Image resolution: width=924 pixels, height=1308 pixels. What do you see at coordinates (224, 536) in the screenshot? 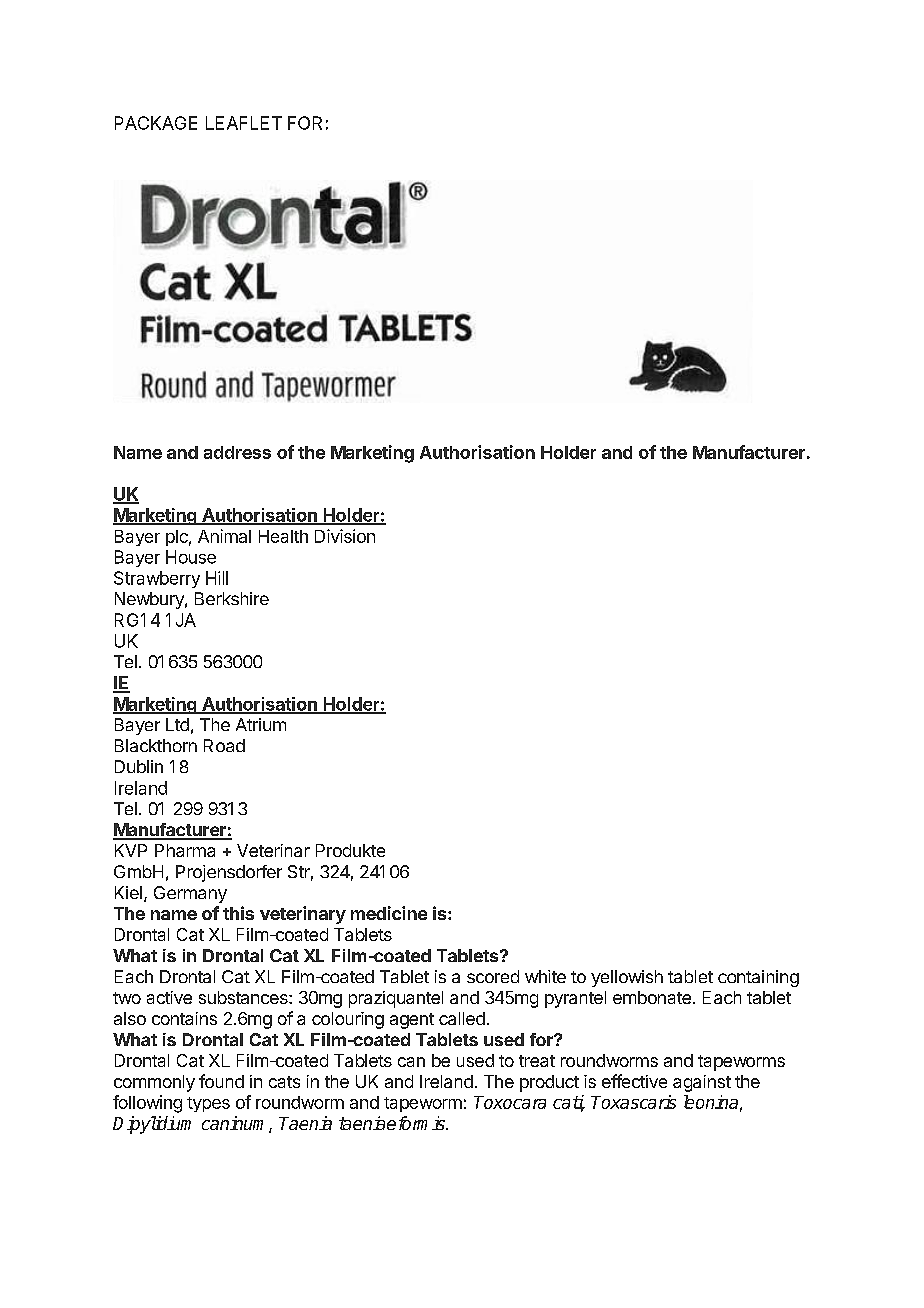
I see `Animal` at bounding box center [224, 536].
